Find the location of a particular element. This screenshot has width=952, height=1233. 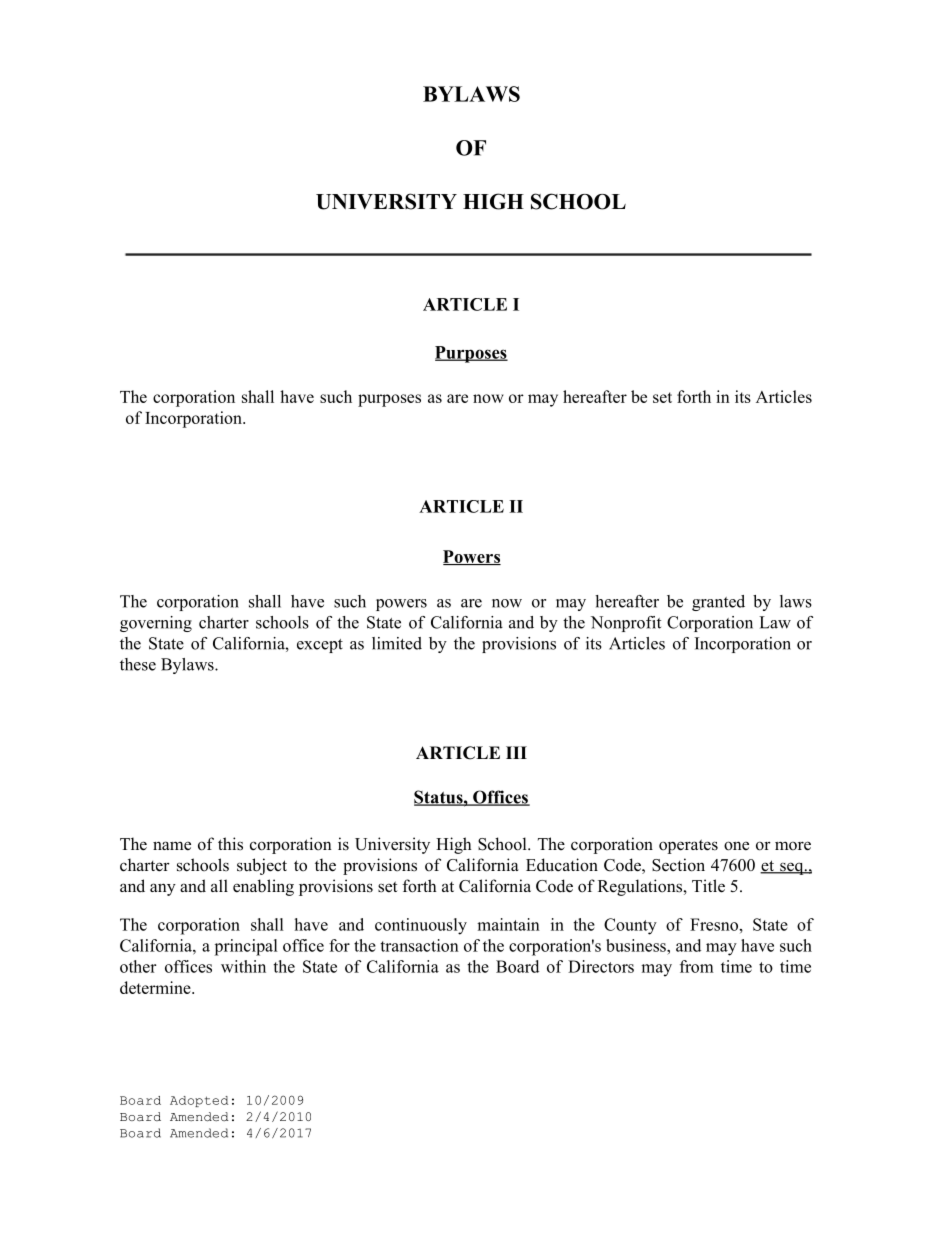

limited is located at coordinates (397, 643).
